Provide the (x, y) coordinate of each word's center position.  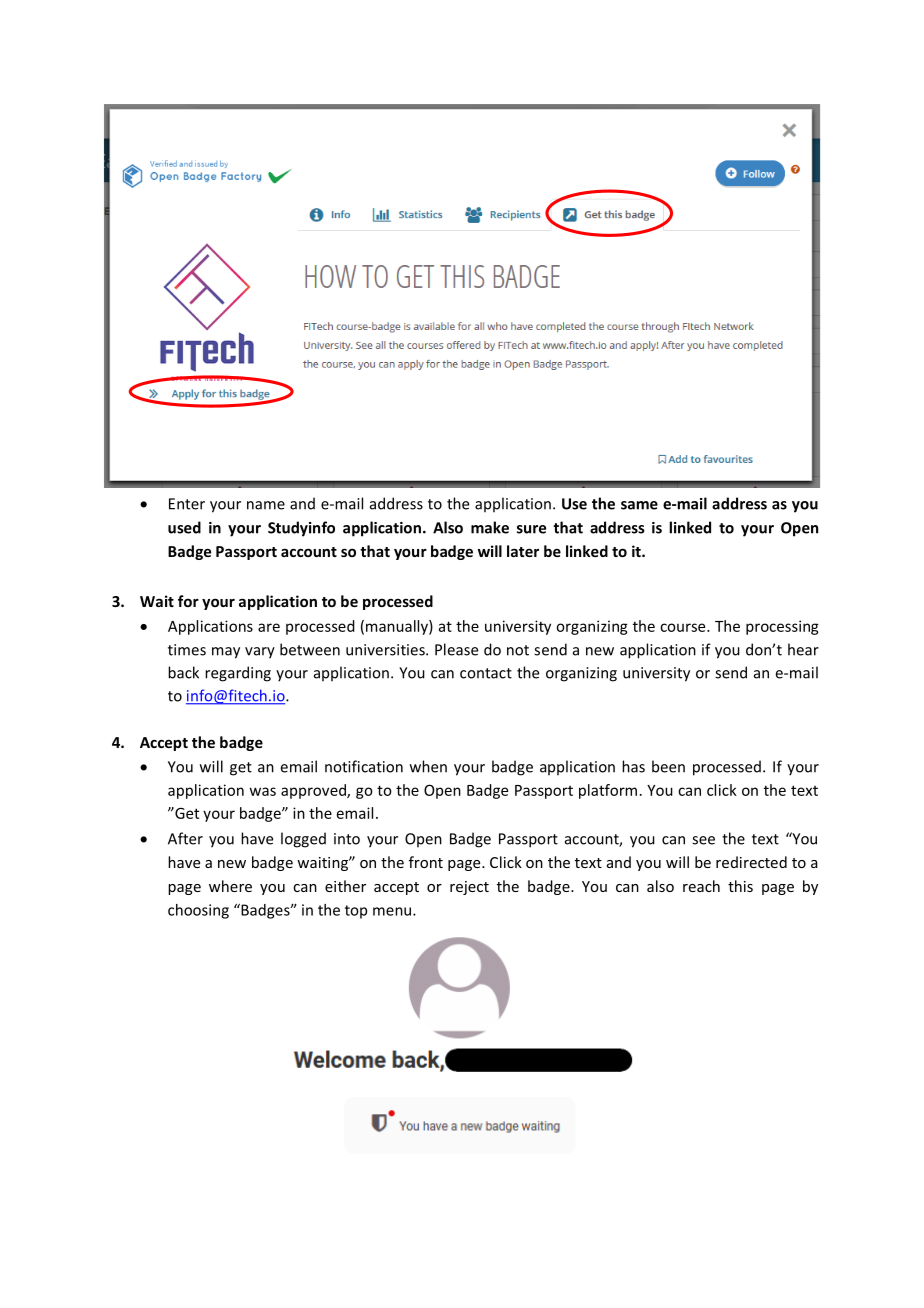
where (230, 886)
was (263, 791)
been (668, 766)
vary (260, 653)
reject (469, 888)
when (428, 766)
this (740, 886)
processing (782, 627)
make (490, 527)
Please (456, 649)
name (266, 505)
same (639, 505)
